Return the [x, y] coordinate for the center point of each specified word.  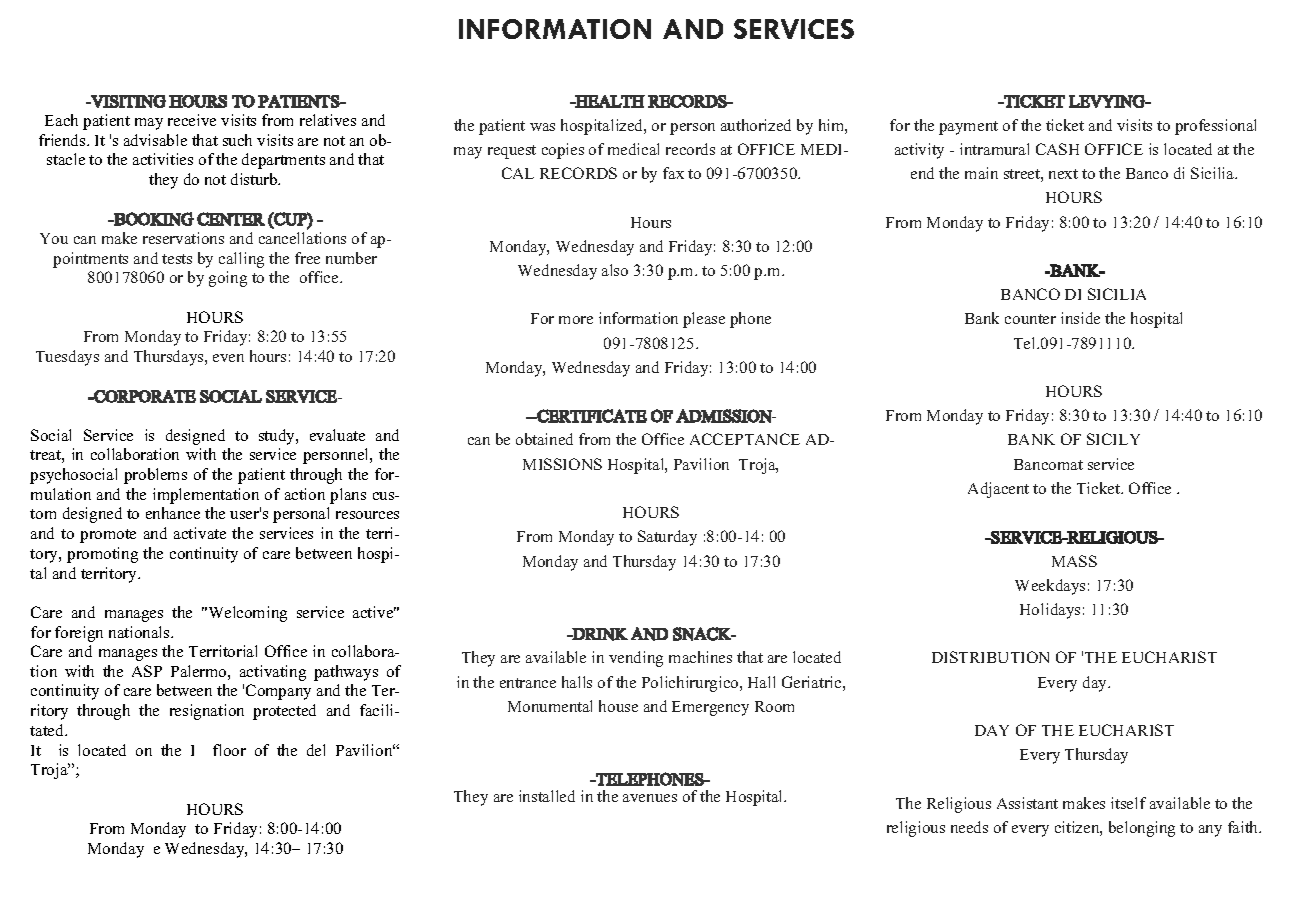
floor [229, 750]
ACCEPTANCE [745, 439]
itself [1128, 803]
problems [155, 476]
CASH [1057, 149]
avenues [650, 798]
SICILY [1113, 439]
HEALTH [609, 101]
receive [192, 120]
